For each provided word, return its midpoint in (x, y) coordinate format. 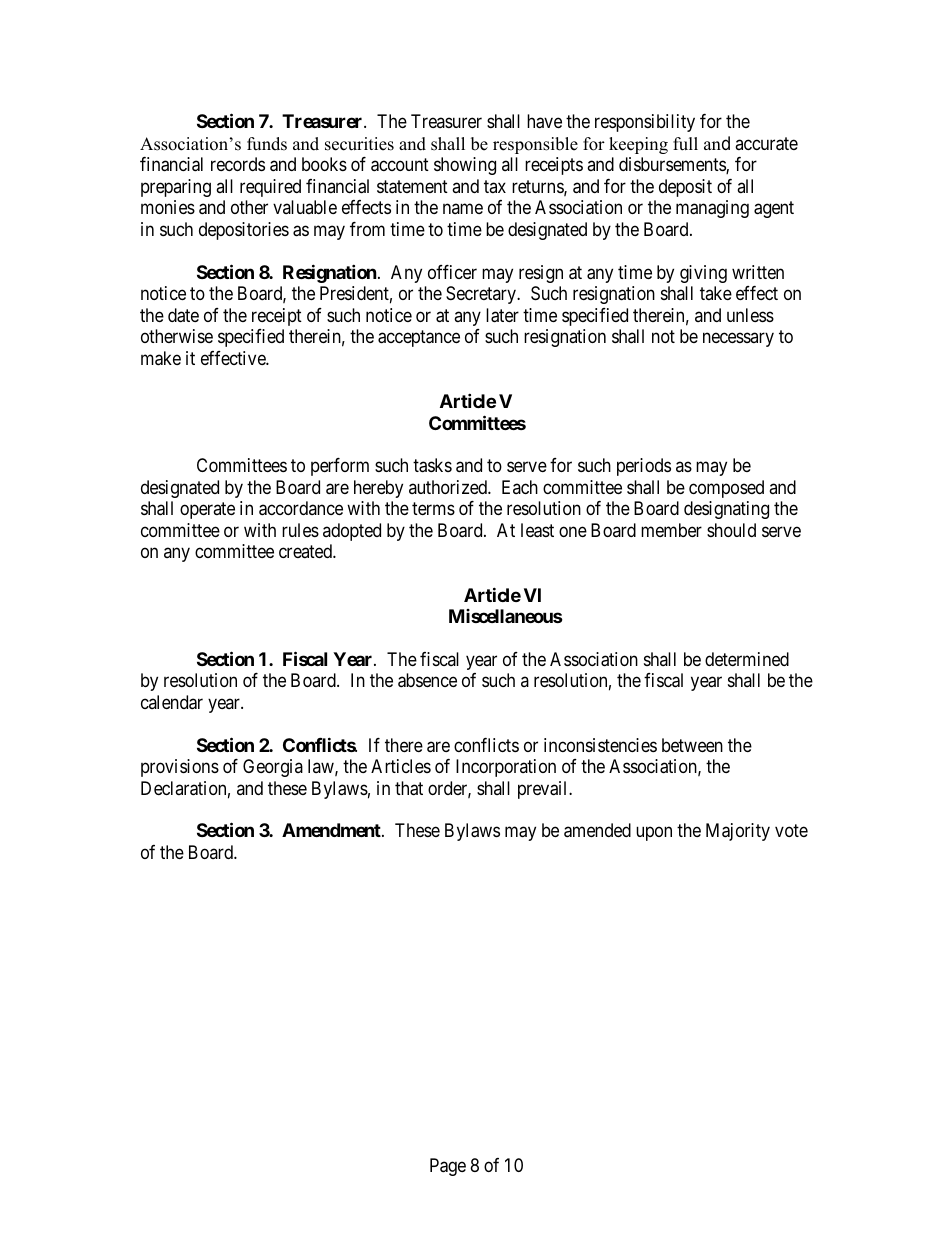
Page (448, 1167)
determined (747, 659)
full (685, 144)
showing (465, 166)
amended (597, 830)
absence (427, 680)
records (238, 164)
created (306, 551)
